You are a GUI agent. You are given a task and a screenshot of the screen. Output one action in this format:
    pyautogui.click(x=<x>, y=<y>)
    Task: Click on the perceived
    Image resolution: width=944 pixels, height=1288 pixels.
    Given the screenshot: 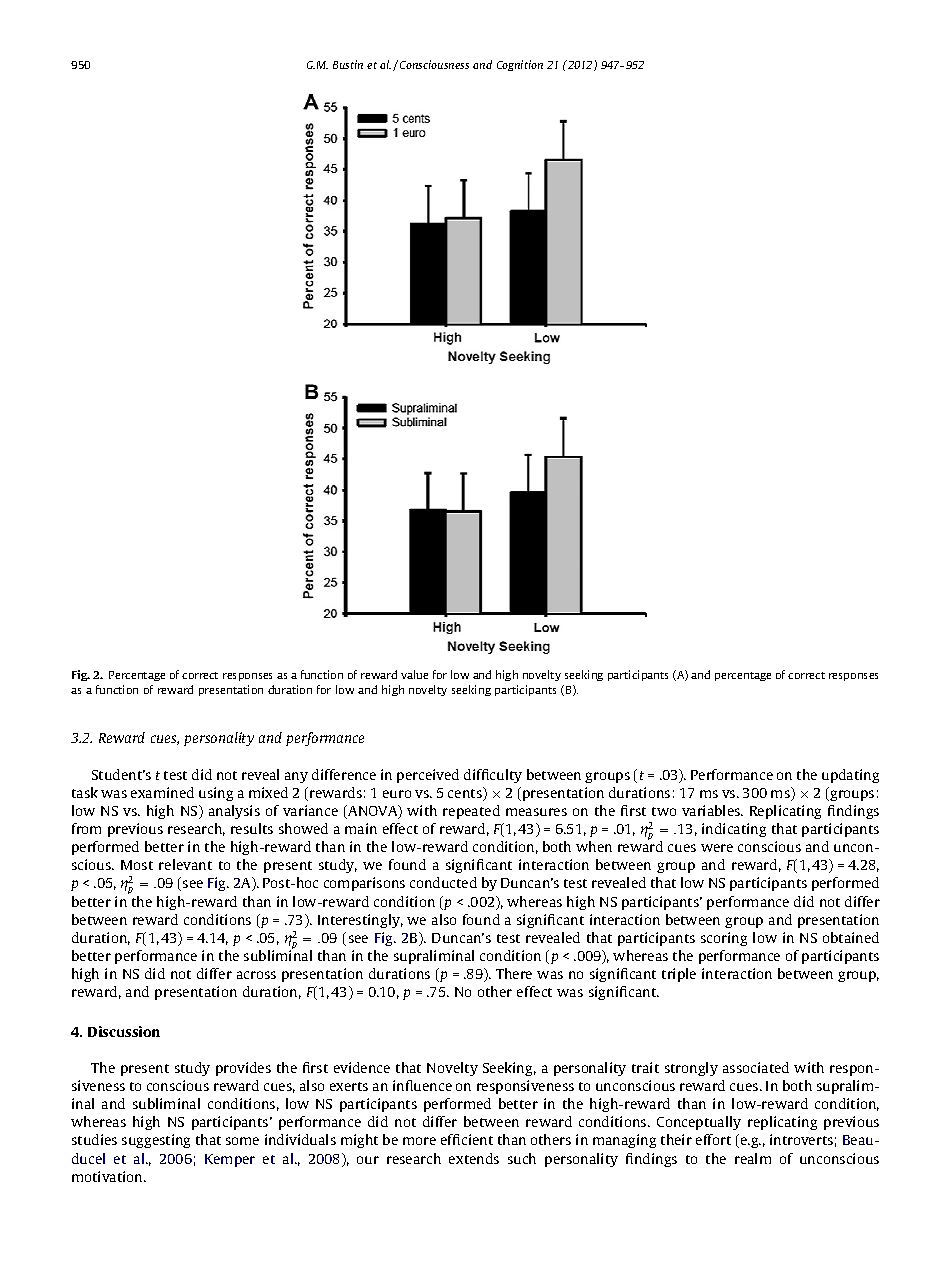 What is the action you would take?
    pyautogui.click(x=428, y=776)
